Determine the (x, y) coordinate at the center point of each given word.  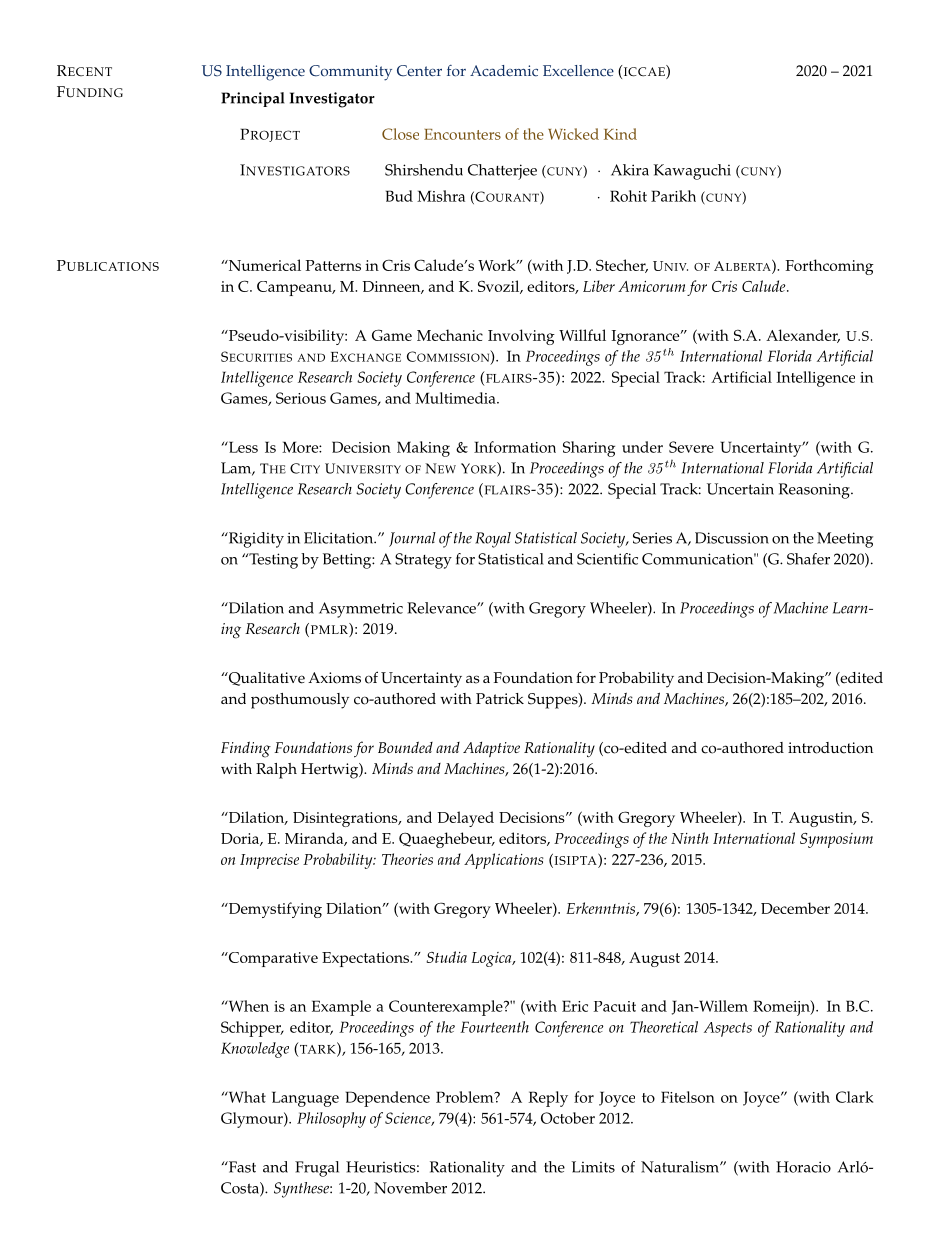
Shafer (808, 559)
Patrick (500, 699)
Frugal (317, 1169)
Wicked (573, 134)
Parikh (673, 196)
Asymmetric (361, 610)
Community (350, 73)
